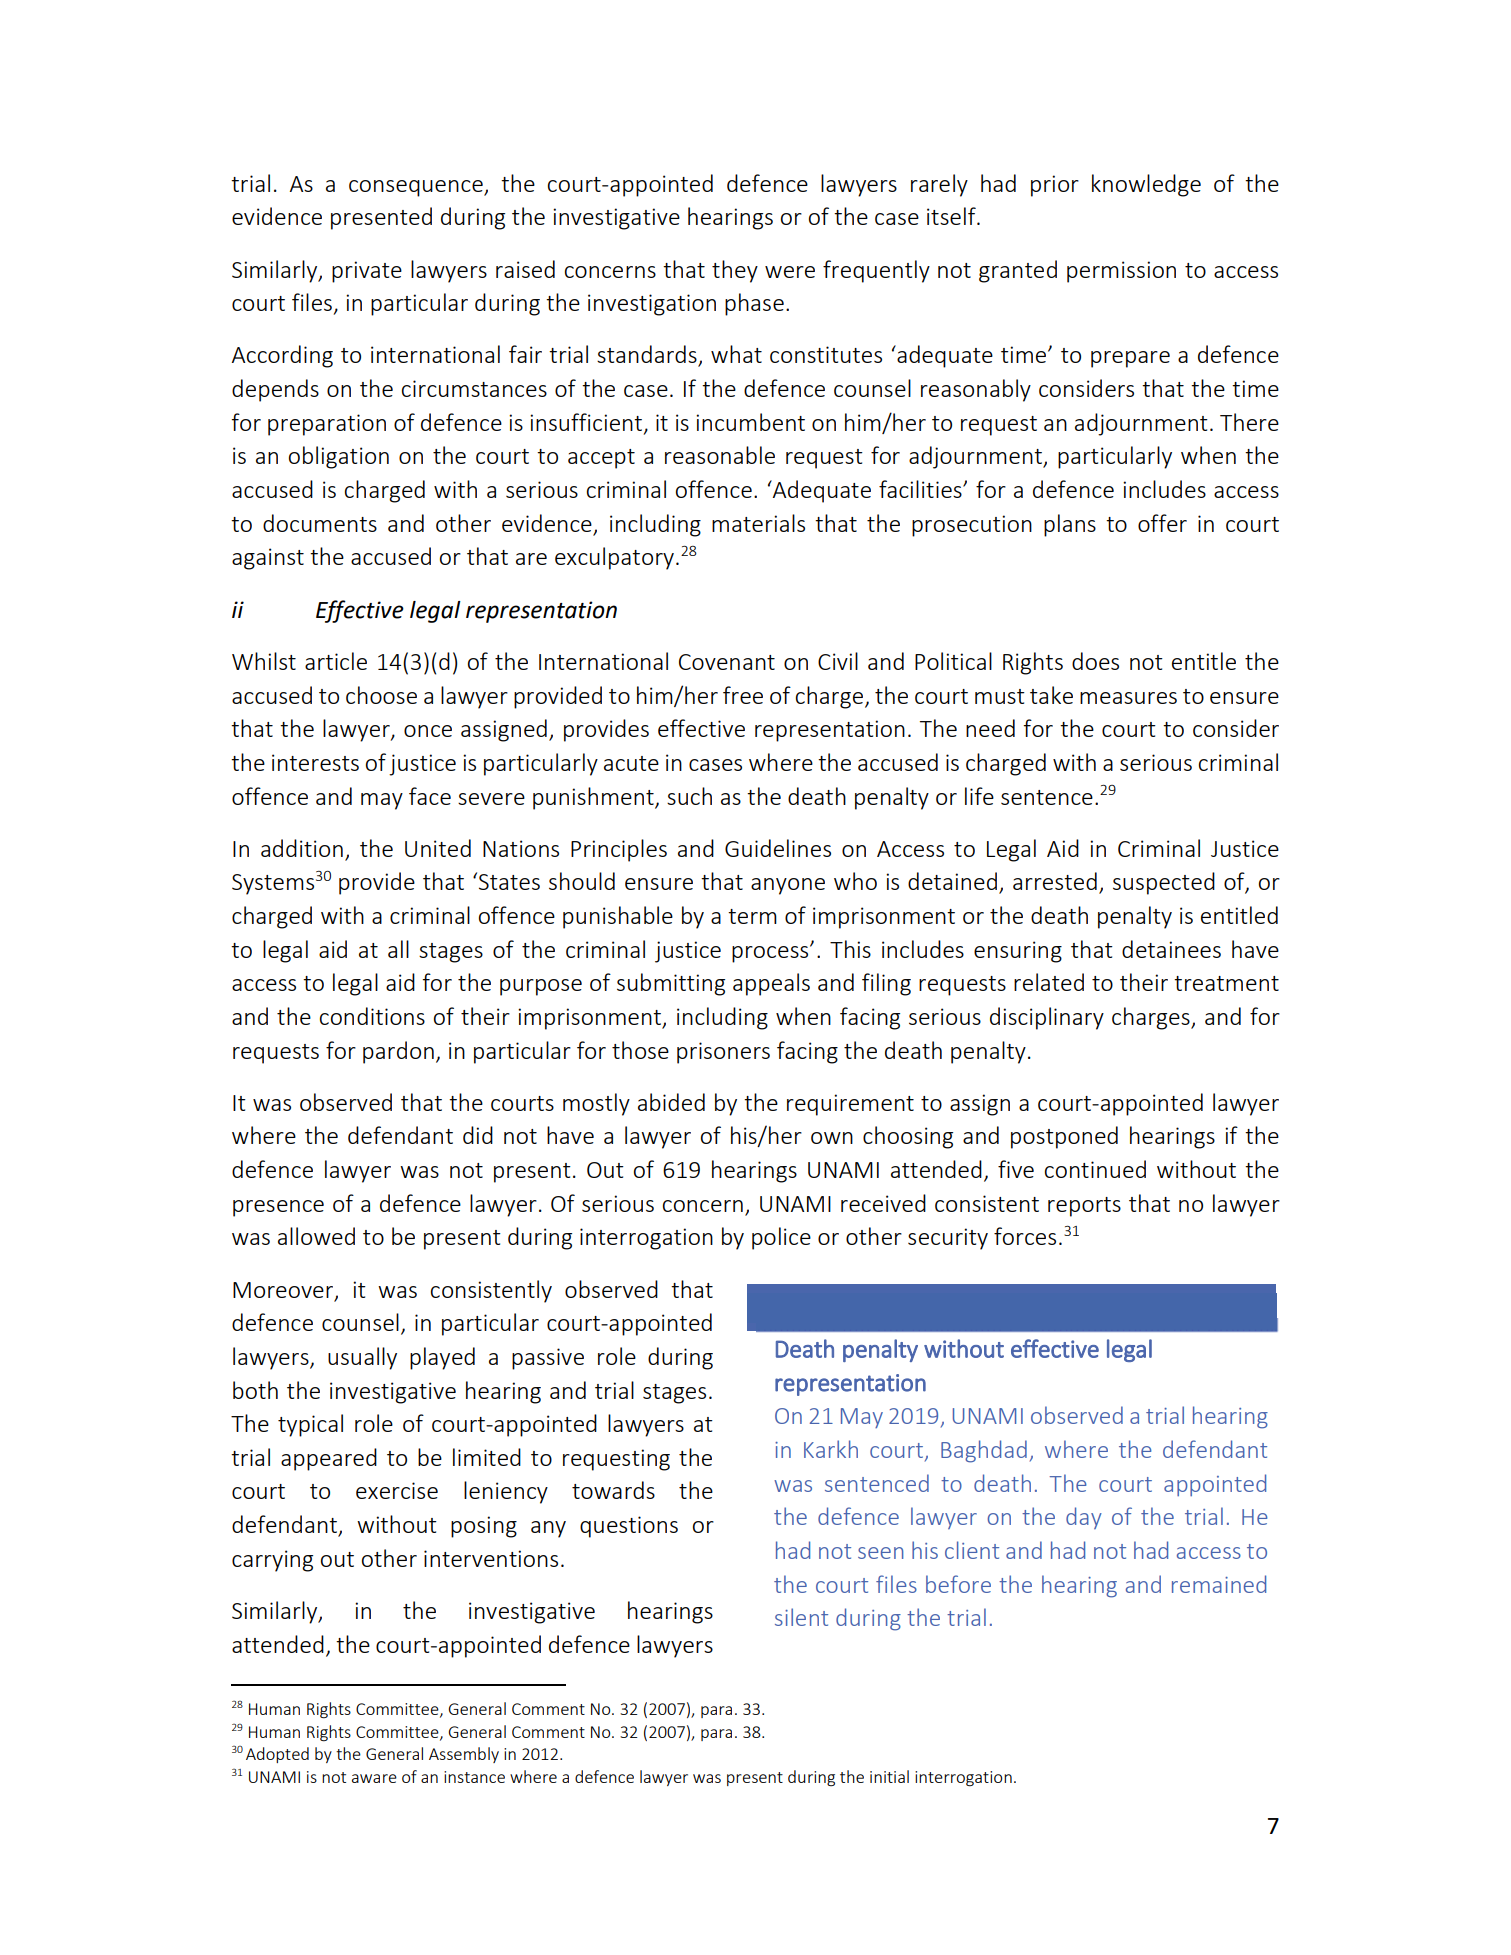 The image size is (1511, 1955). I want to click on detainees, so click(1171, 949).
